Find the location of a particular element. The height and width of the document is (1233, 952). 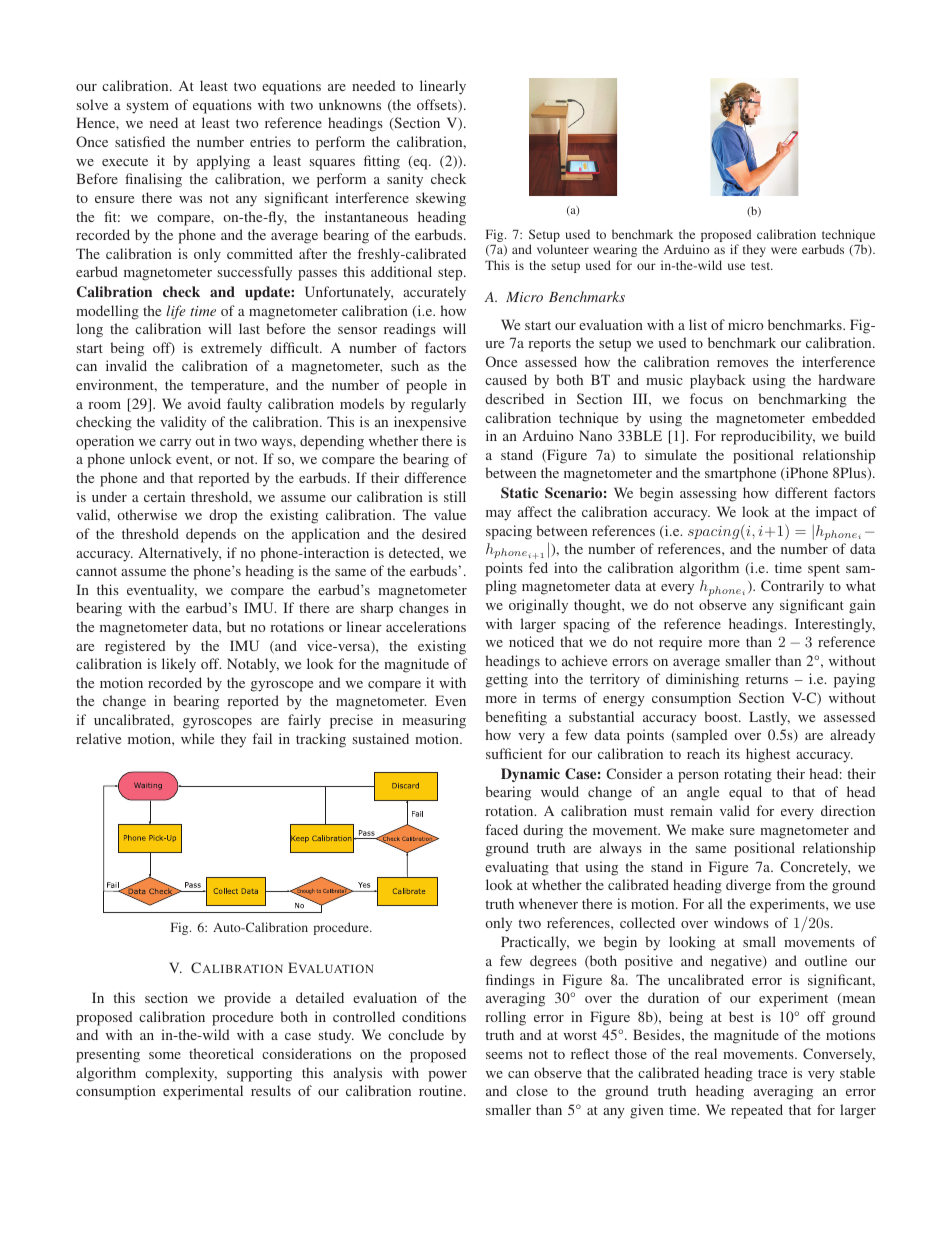

system is located at coordinates (148, 107).
